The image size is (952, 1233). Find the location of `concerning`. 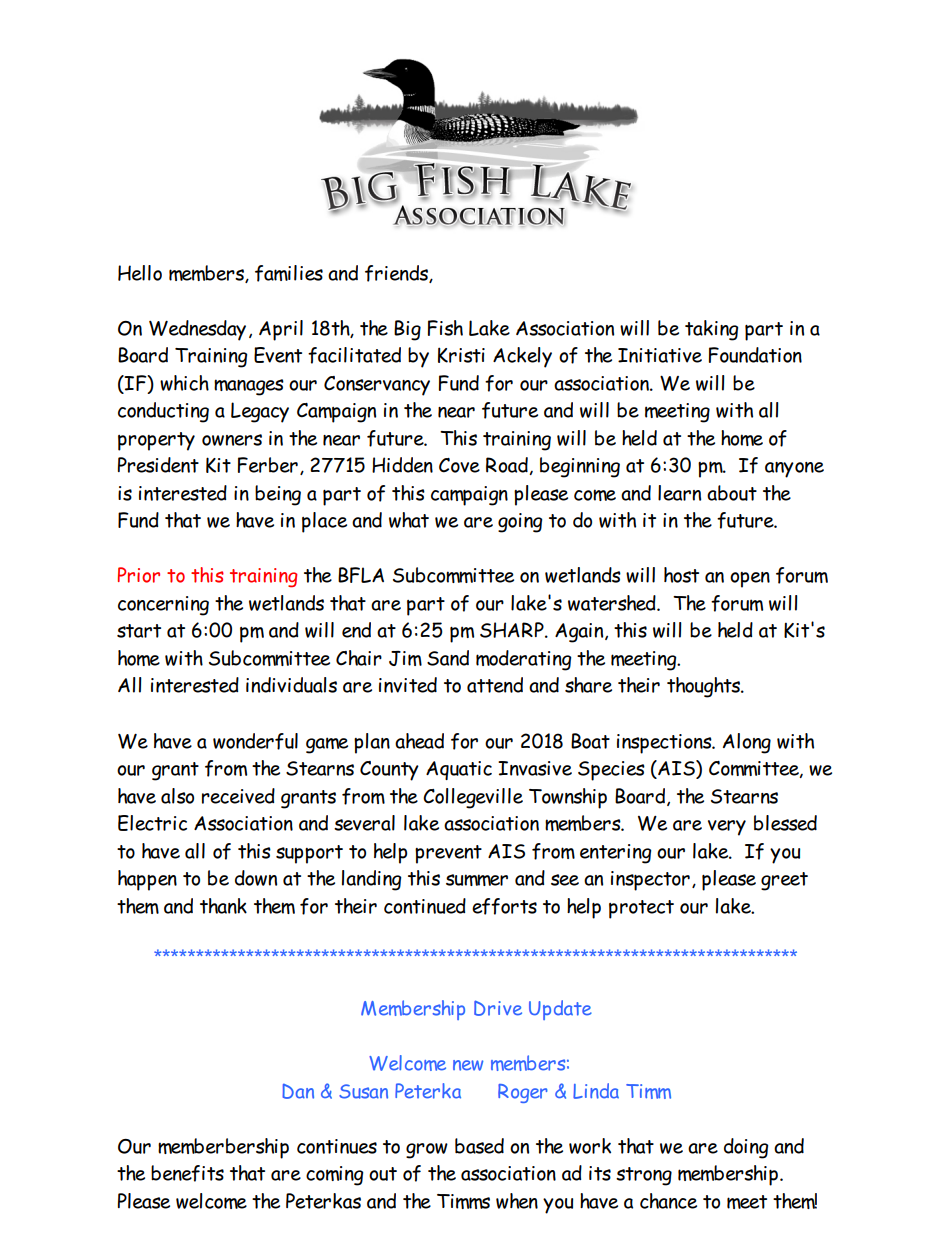

concerning is located at coordinates (163, 606).
